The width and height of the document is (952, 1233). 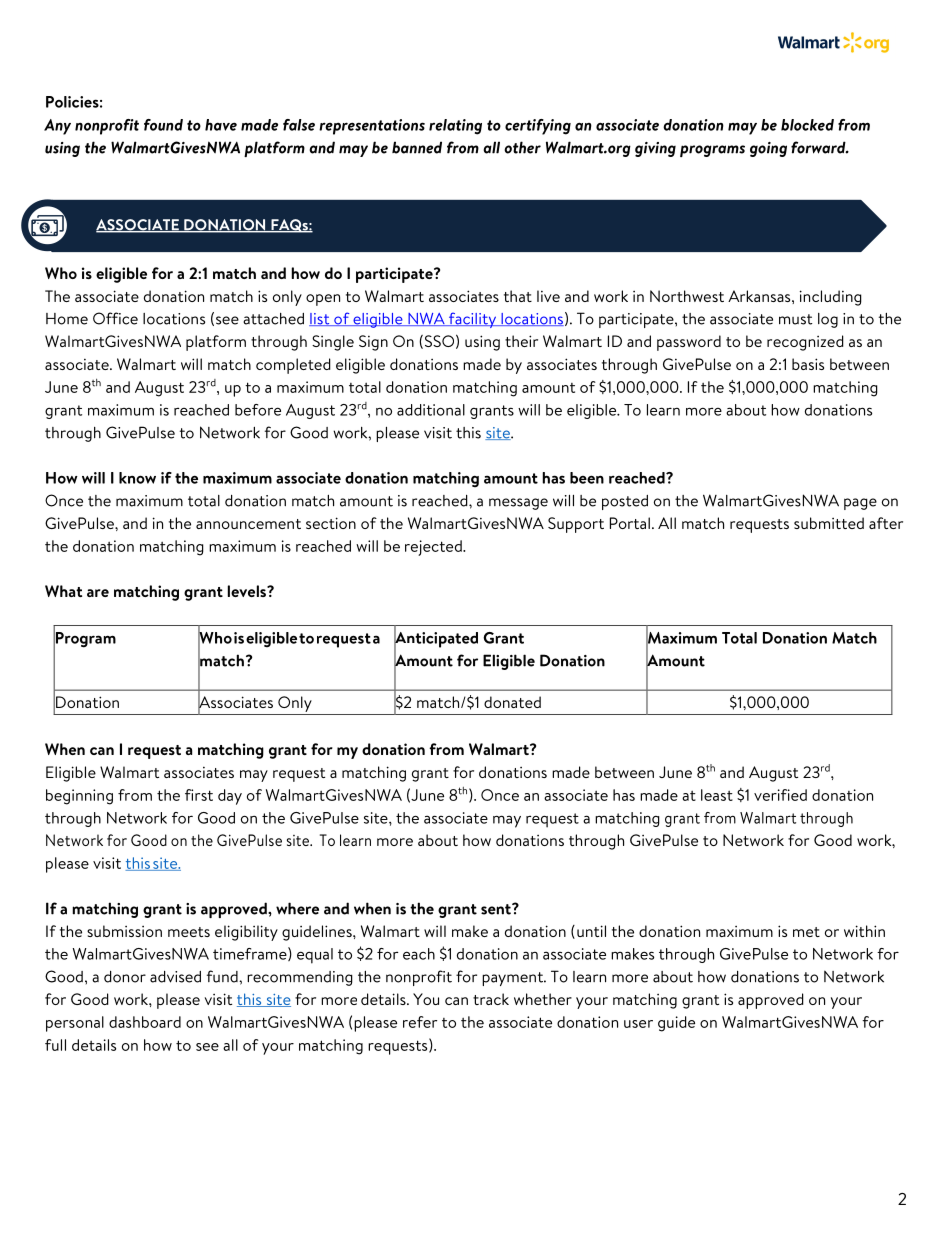 What do you see at coordinates (808, 364) in the document?
I see `basis` at bounding box center [808, 364].
